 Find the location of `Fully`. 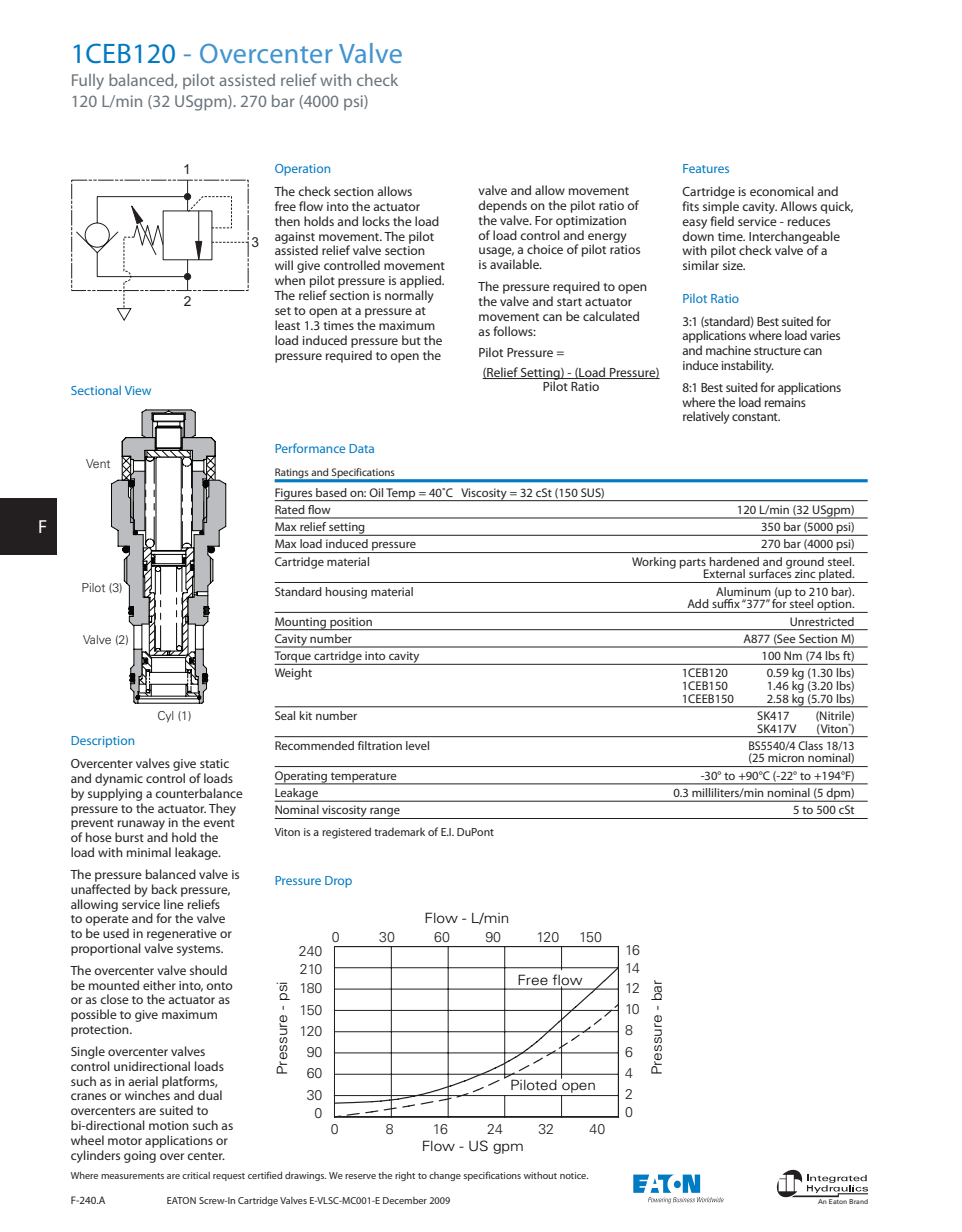

Fully is located at coordinates (88, 82).
